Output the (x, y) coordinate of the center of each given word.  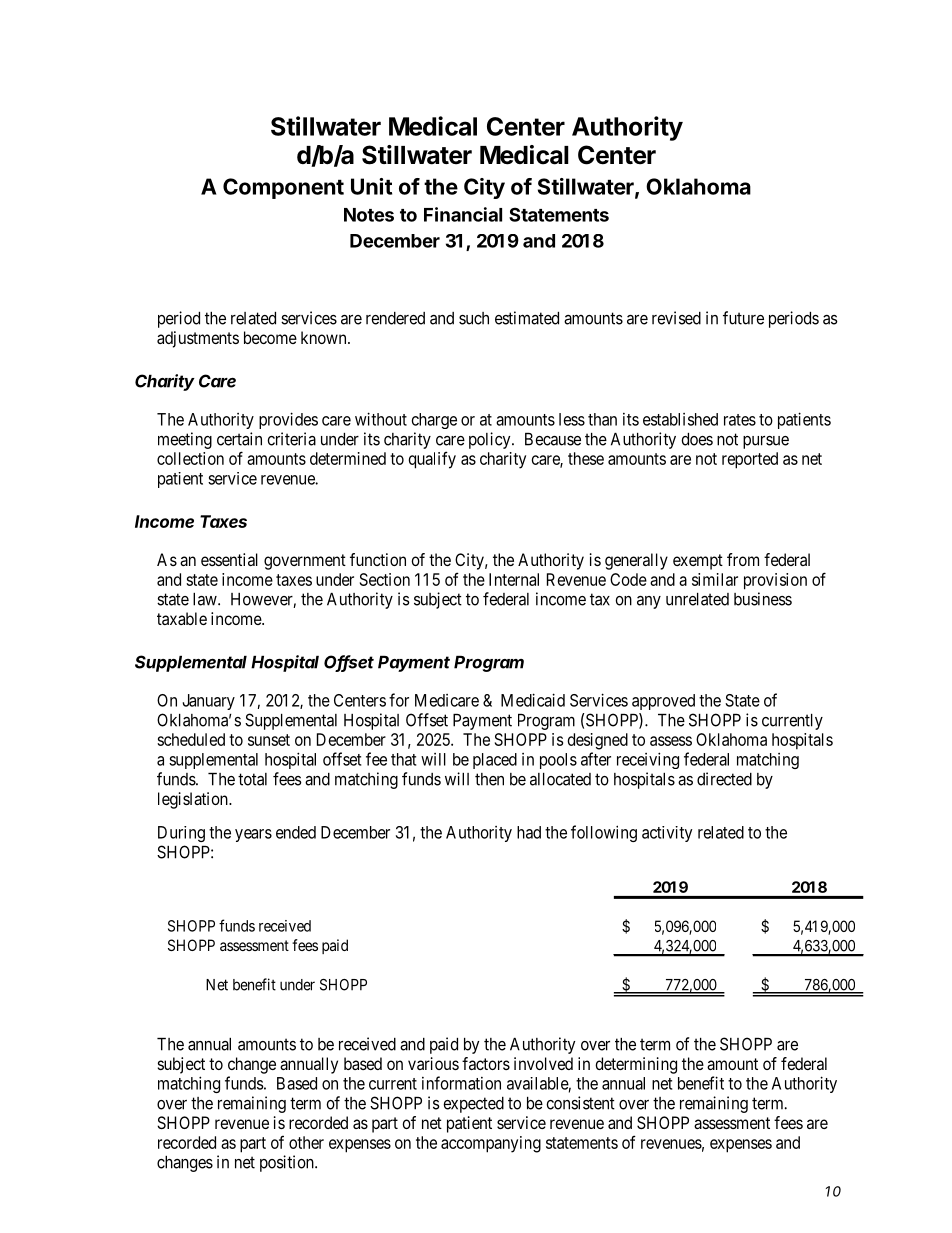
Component (283, 188)
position (288, 1163)
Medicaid (533, 700)
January (209, 702)
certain (239, 439)
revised (676, 318)
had (529, 832)
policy (491, 440)
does (697, 439)
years (253, 835)
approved (663, 702)
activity (667, 834)
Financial (463, 214)
